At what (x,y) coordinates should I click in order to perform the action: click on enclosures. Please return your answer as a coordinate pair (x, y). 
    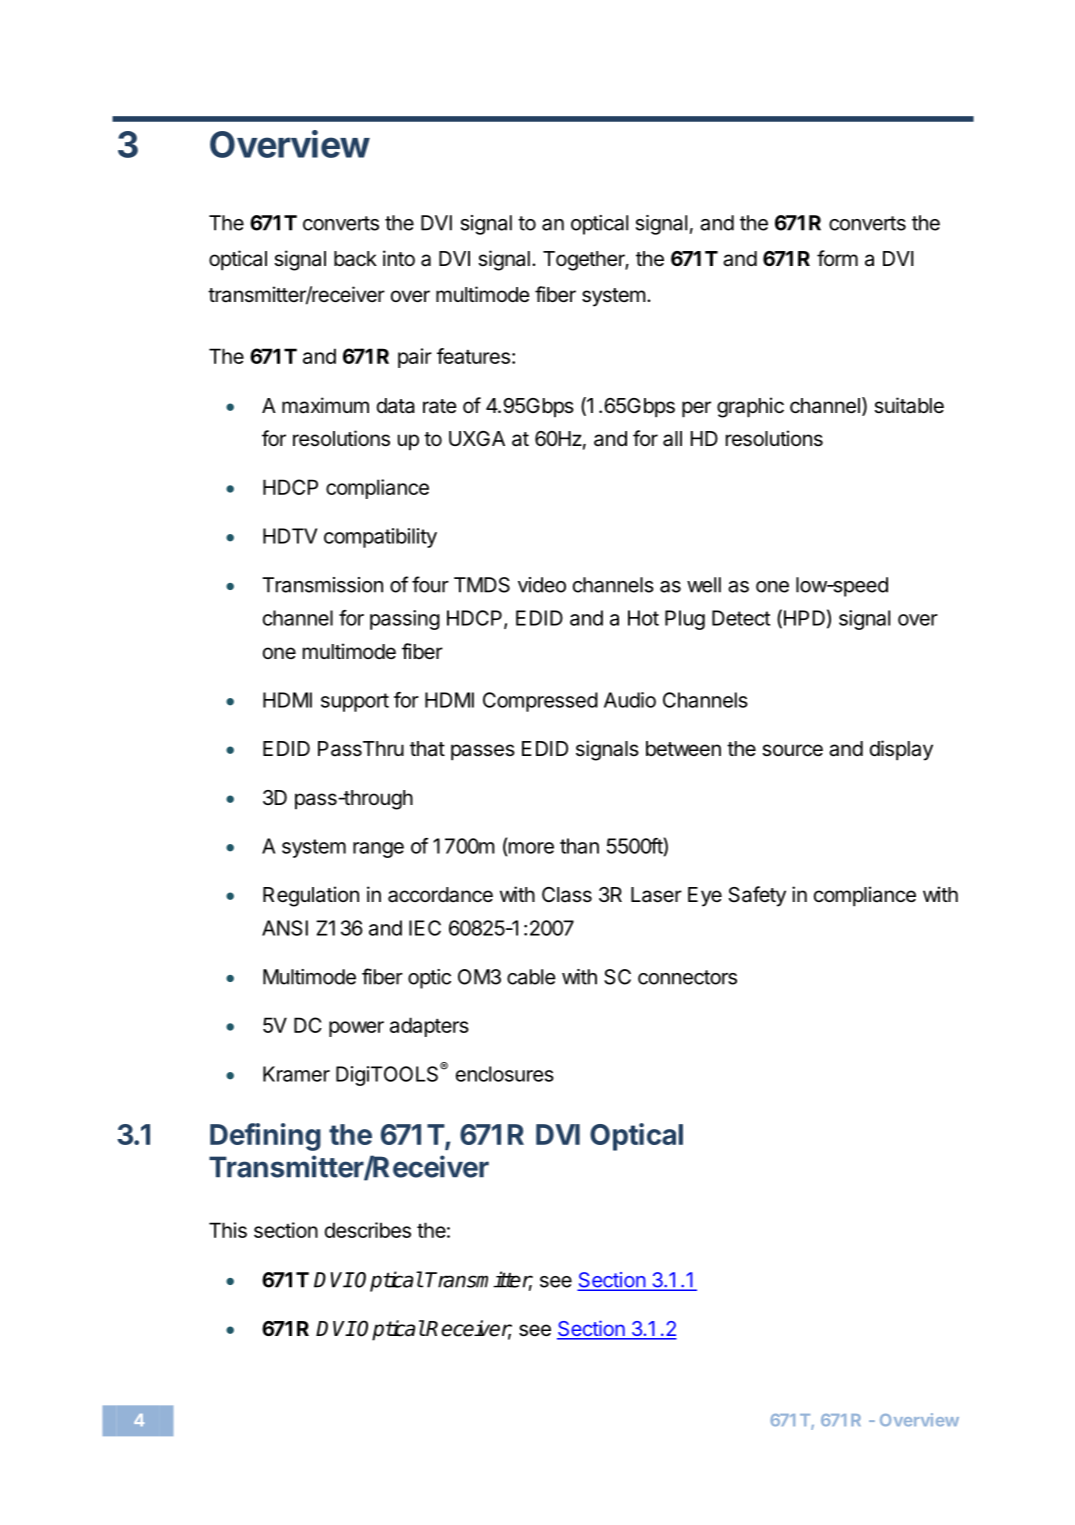
    Looking at the image, I should click on (505, 1074).
